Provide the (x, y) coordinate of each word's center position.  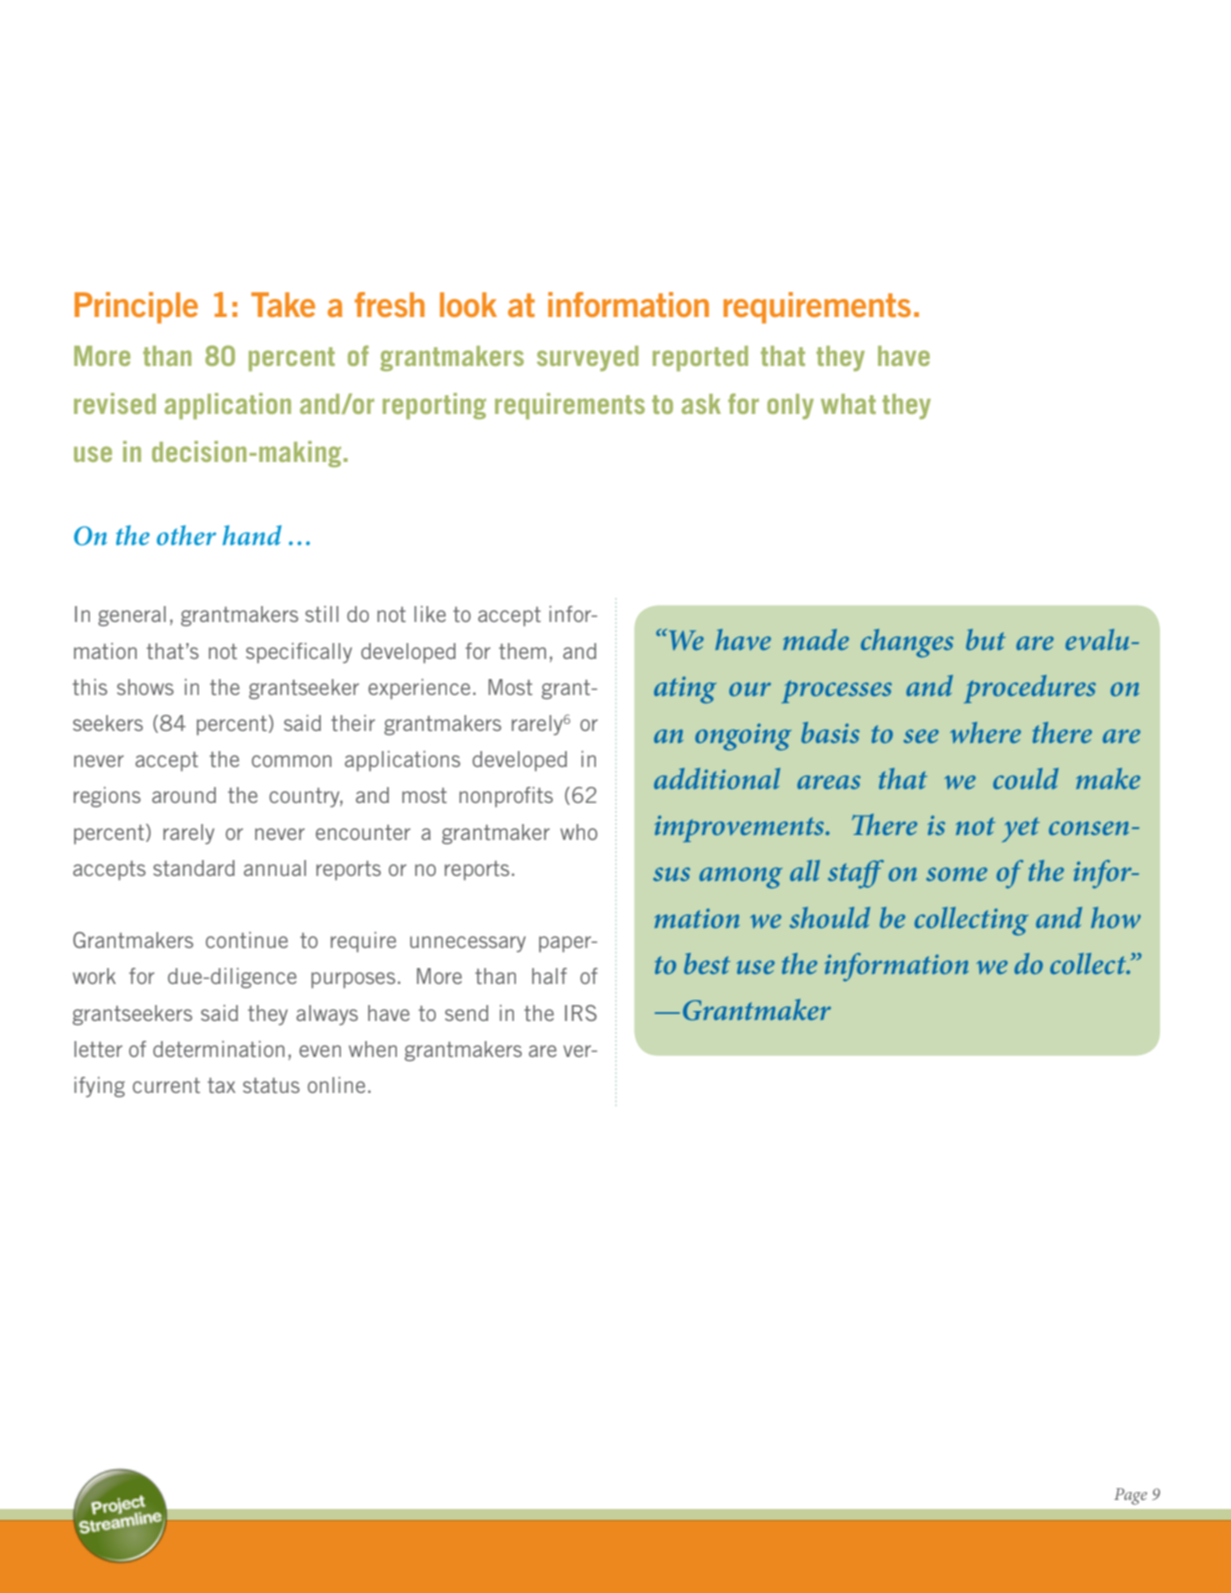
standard (194, 868)
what (848, 404)
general (132, 616)
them (522, 651)
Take (283, 304)
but (986, 639)
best (707, 963)
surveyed (587, 358)
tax (222, 1085)
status (271, 1085)
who (578, 832)
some (956, 874)
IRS (581, 1013)
